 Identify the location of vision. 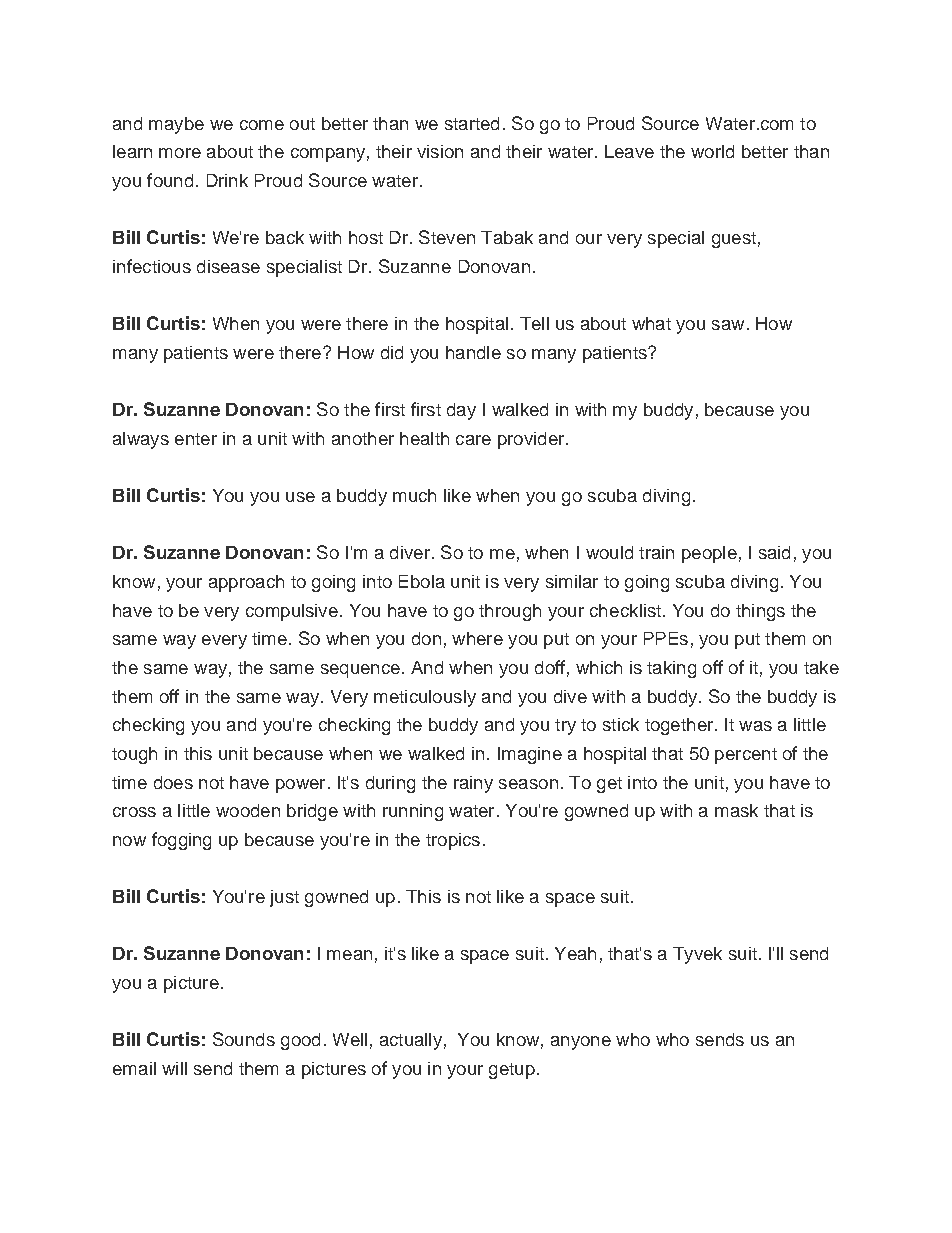
(440, 151).
